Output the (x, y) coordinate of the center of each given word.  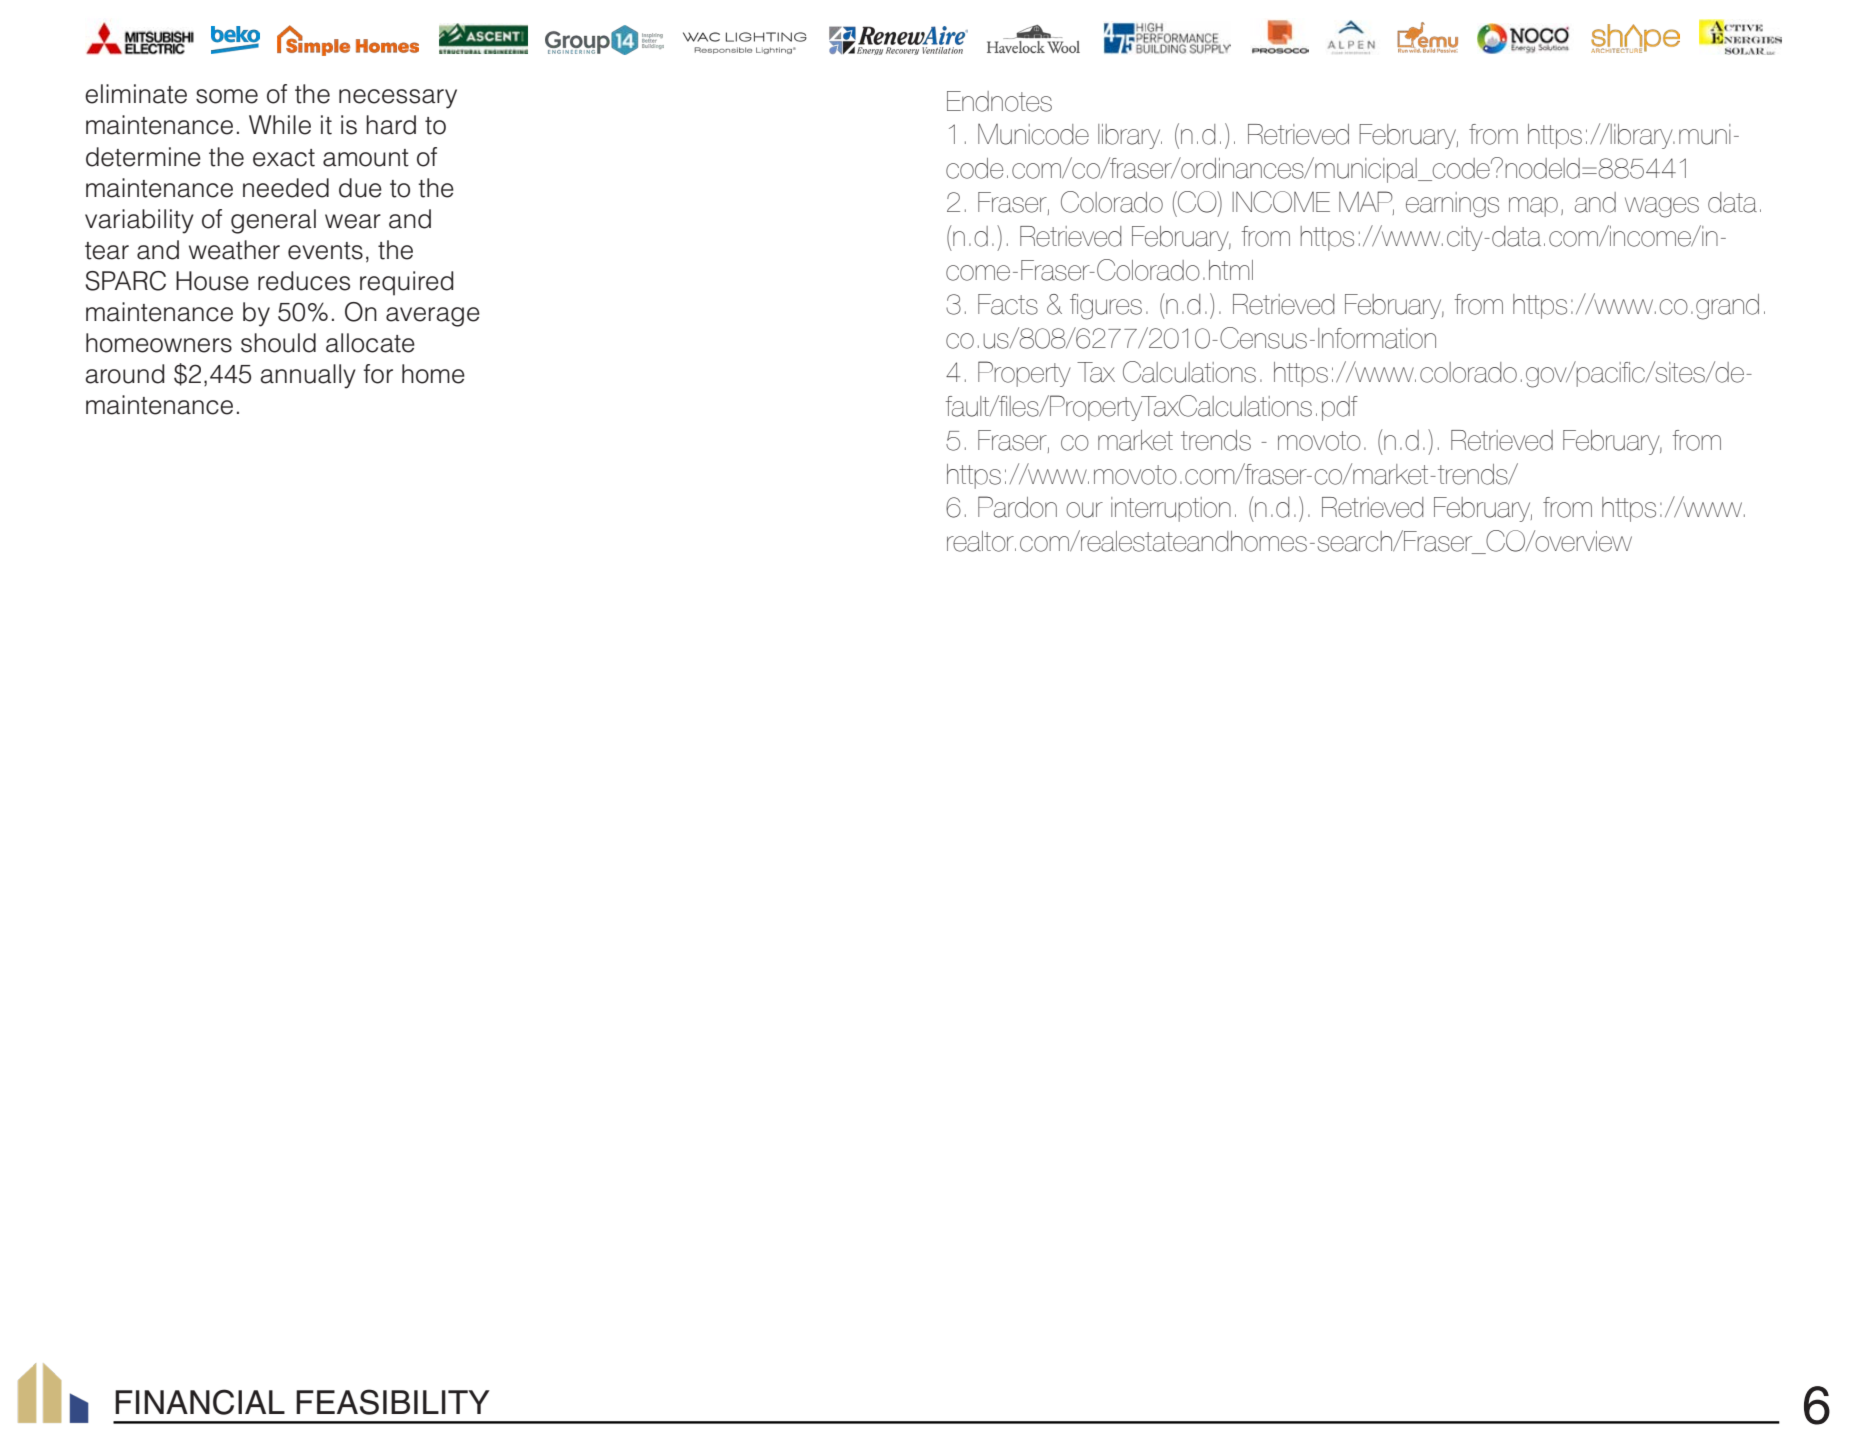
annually (308, 376)
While (280, 125)
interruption (1171, 509)
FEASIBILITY (393, 1402)
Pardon (1017, 507)
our (1084, 510)
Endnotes (999, 101)
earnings (1452, 205)
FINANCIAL (200, 1402)
